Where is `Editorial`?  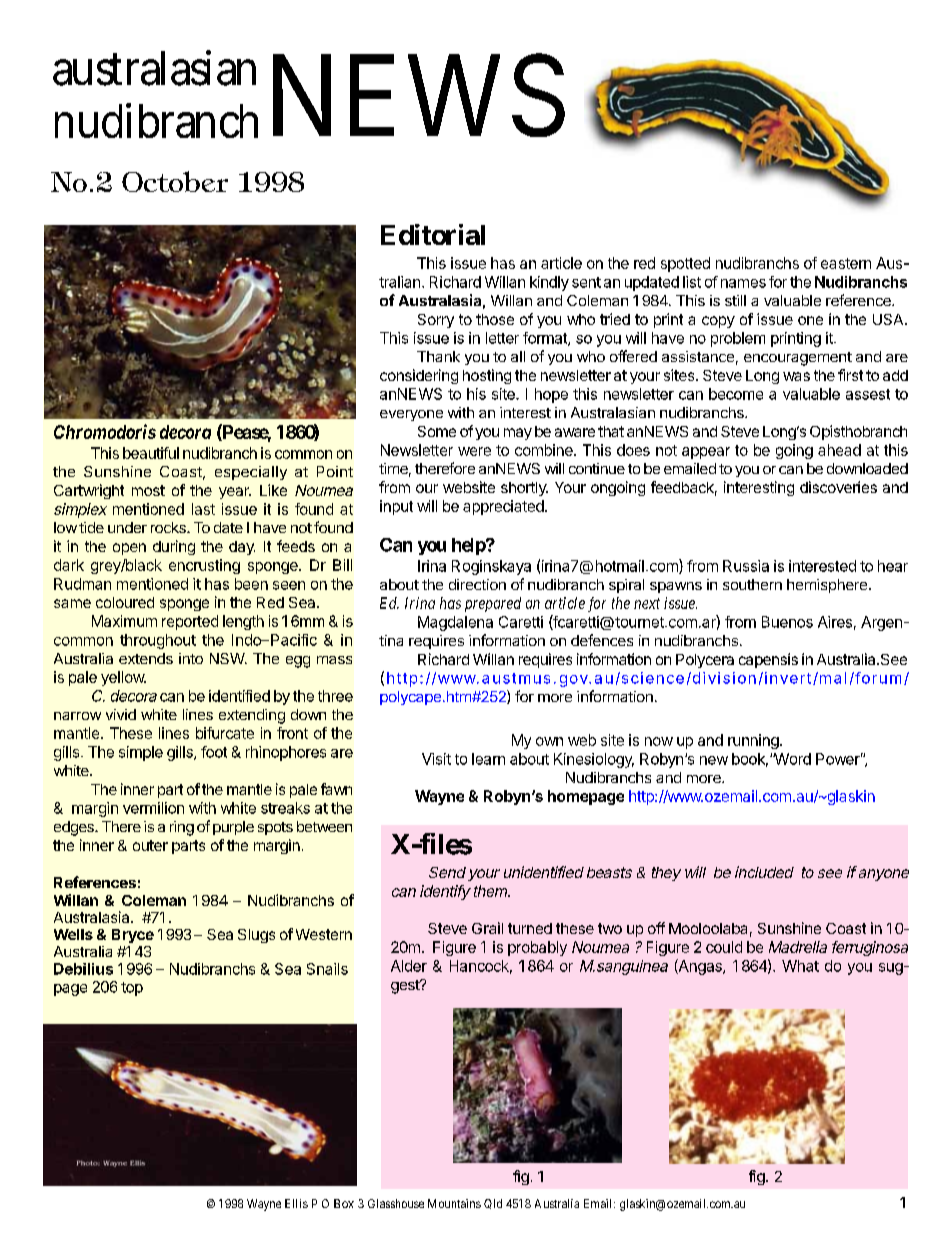 Editorial is located at coordinates (433, 234).
